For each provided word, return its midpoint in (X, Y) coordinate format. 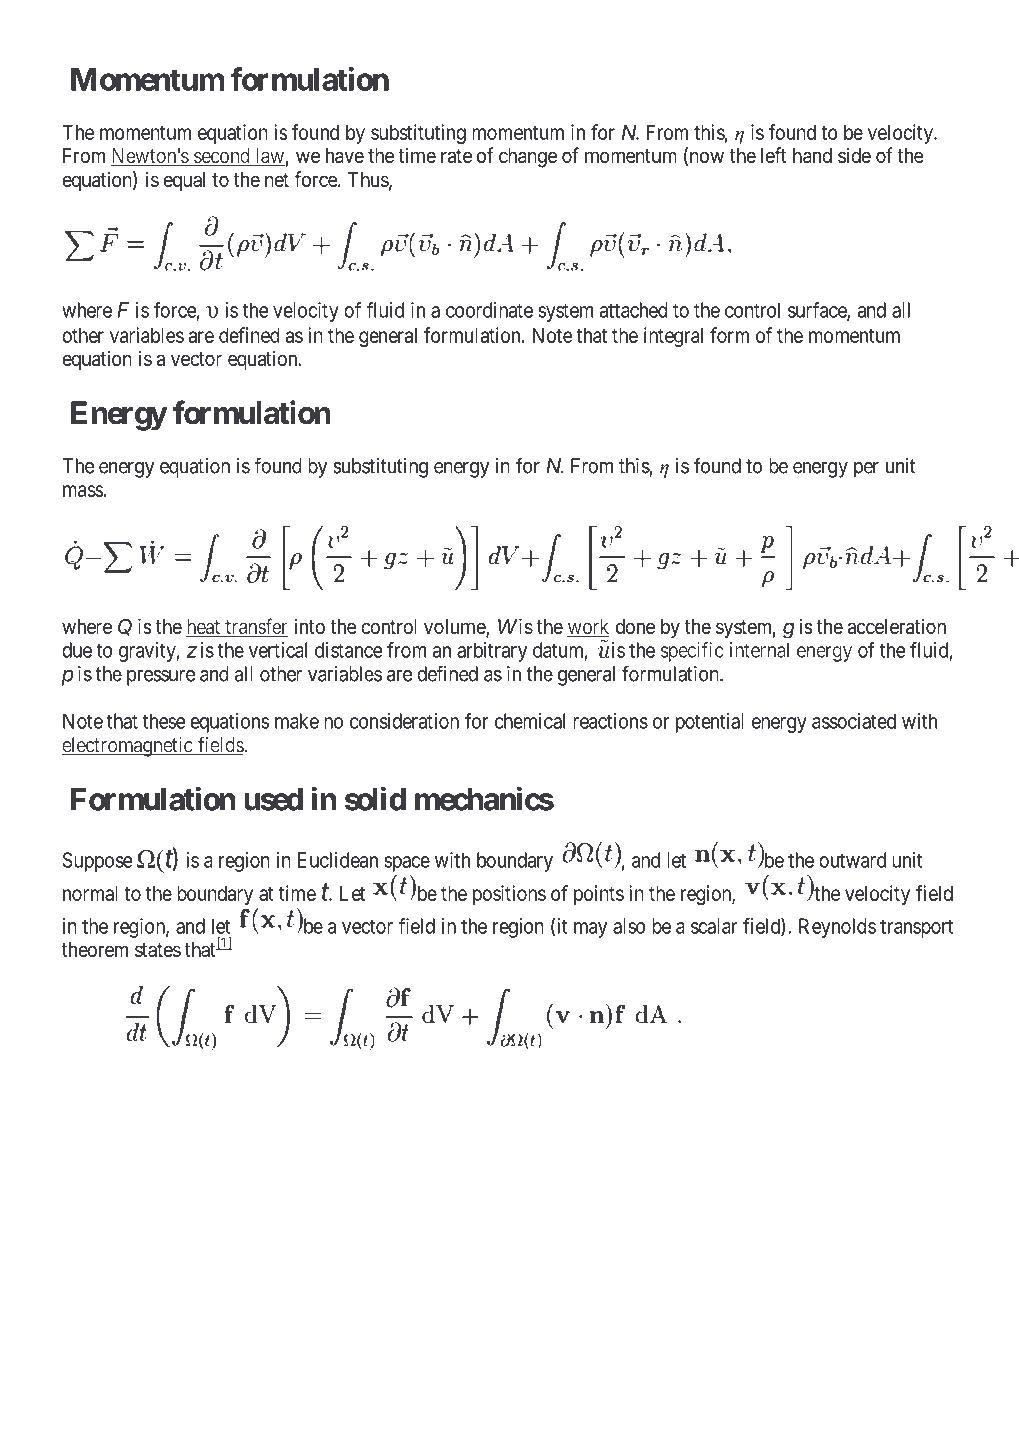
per (866, 470)
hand (812, 156)
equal (184, 181)
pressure (161, 678)
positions (509, 895)
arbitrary (492, 652)
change (528, 158)
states (158, 950)
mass (83, 491)
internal (761, 651)
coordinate (489, 310)
